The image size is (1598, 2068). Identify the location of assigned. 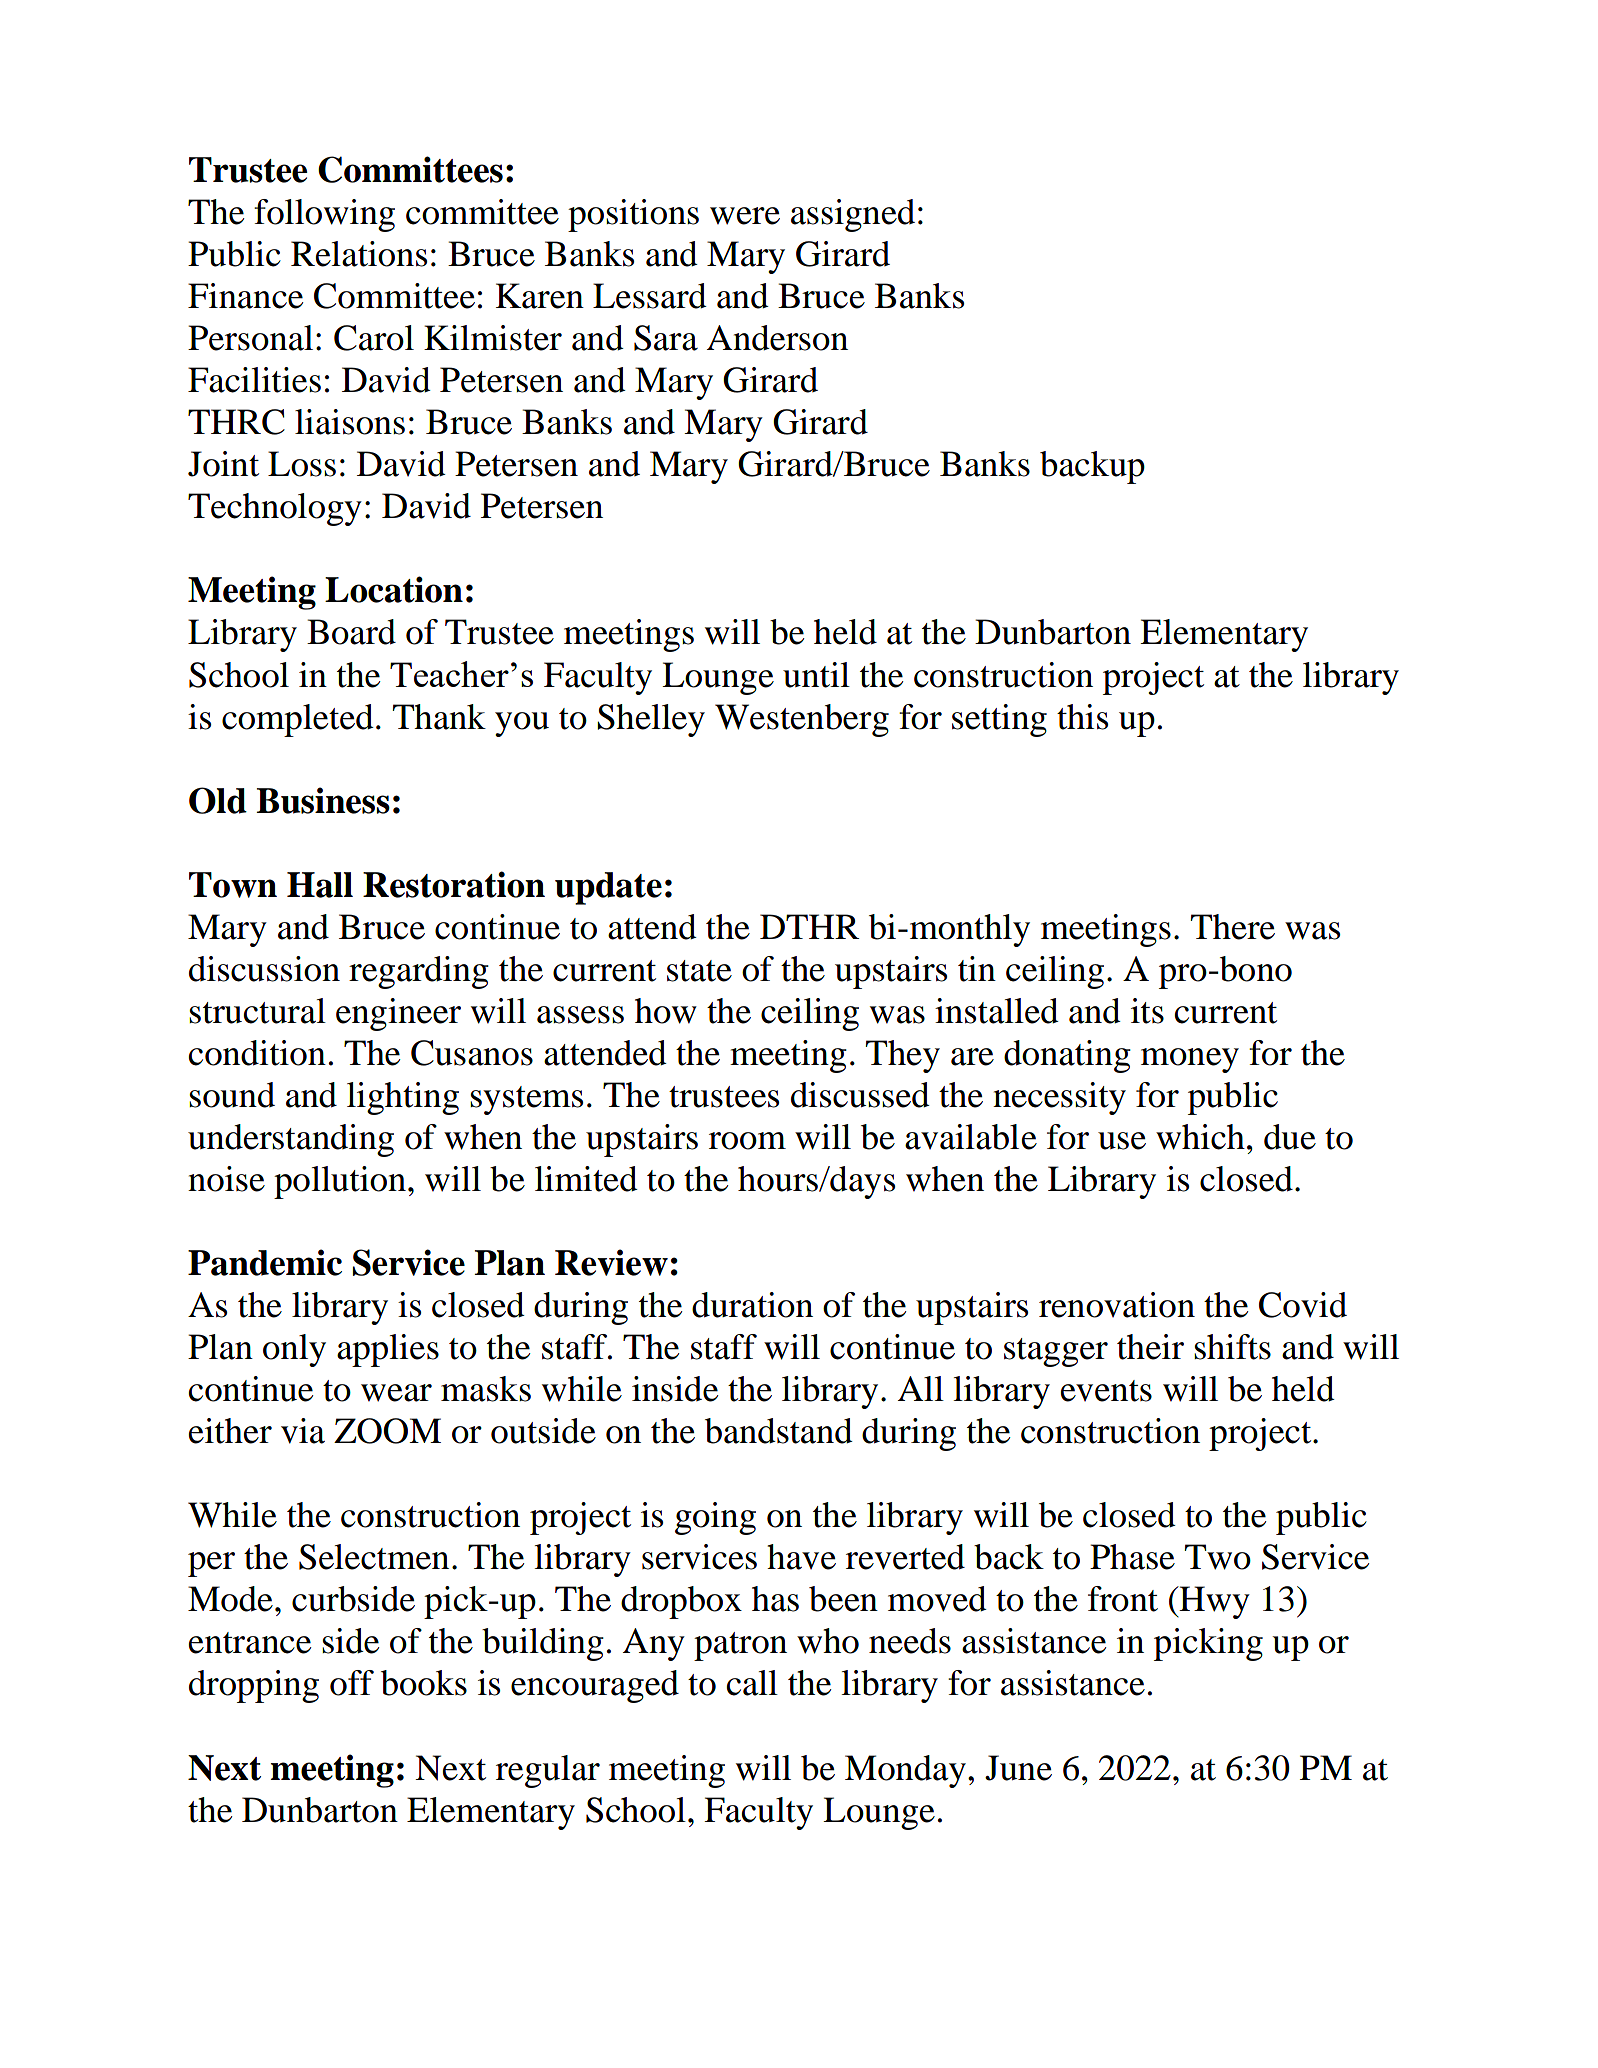
(853, 215).
